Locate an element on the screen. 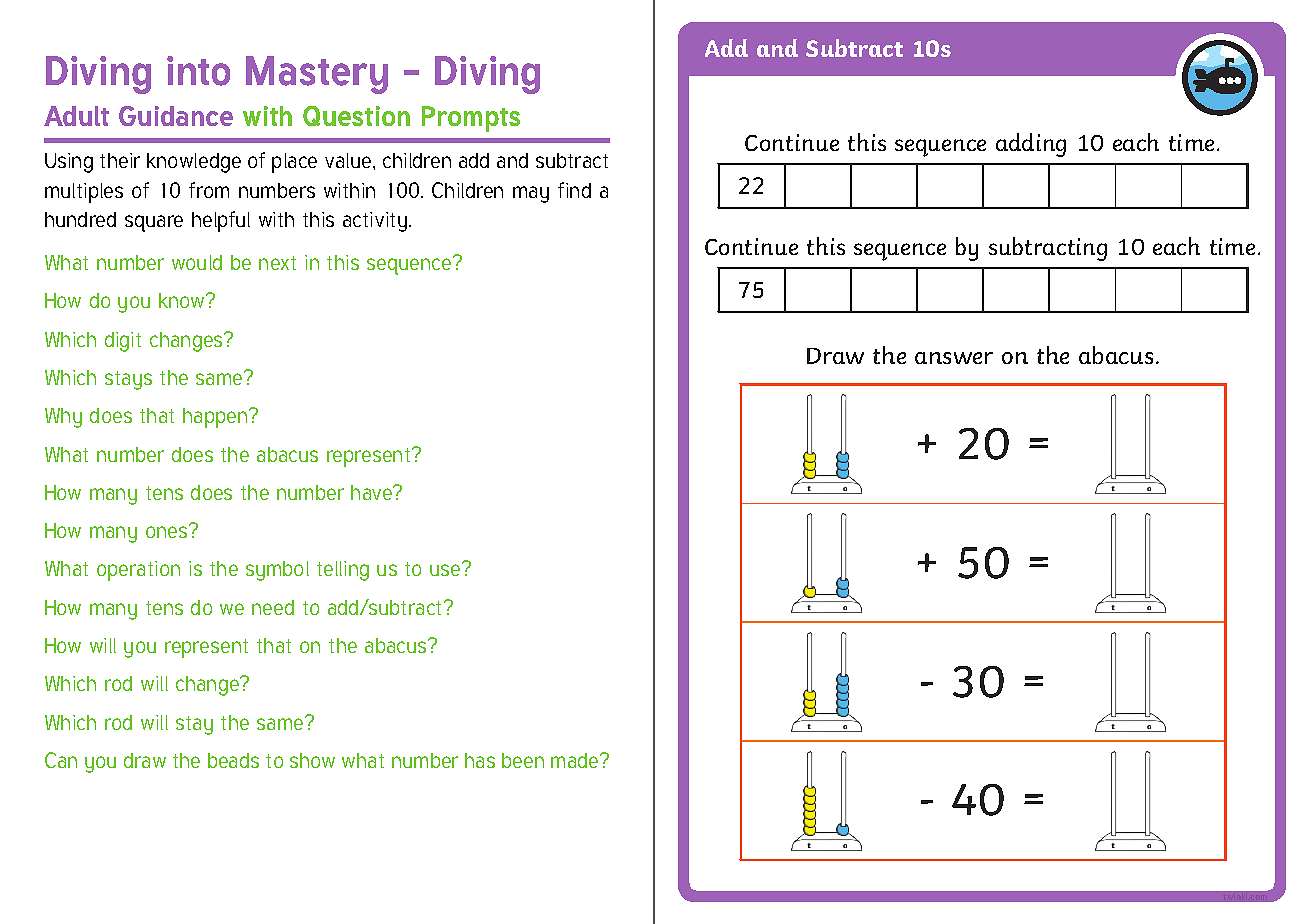  adding is located at coordinates (1031, 145).
